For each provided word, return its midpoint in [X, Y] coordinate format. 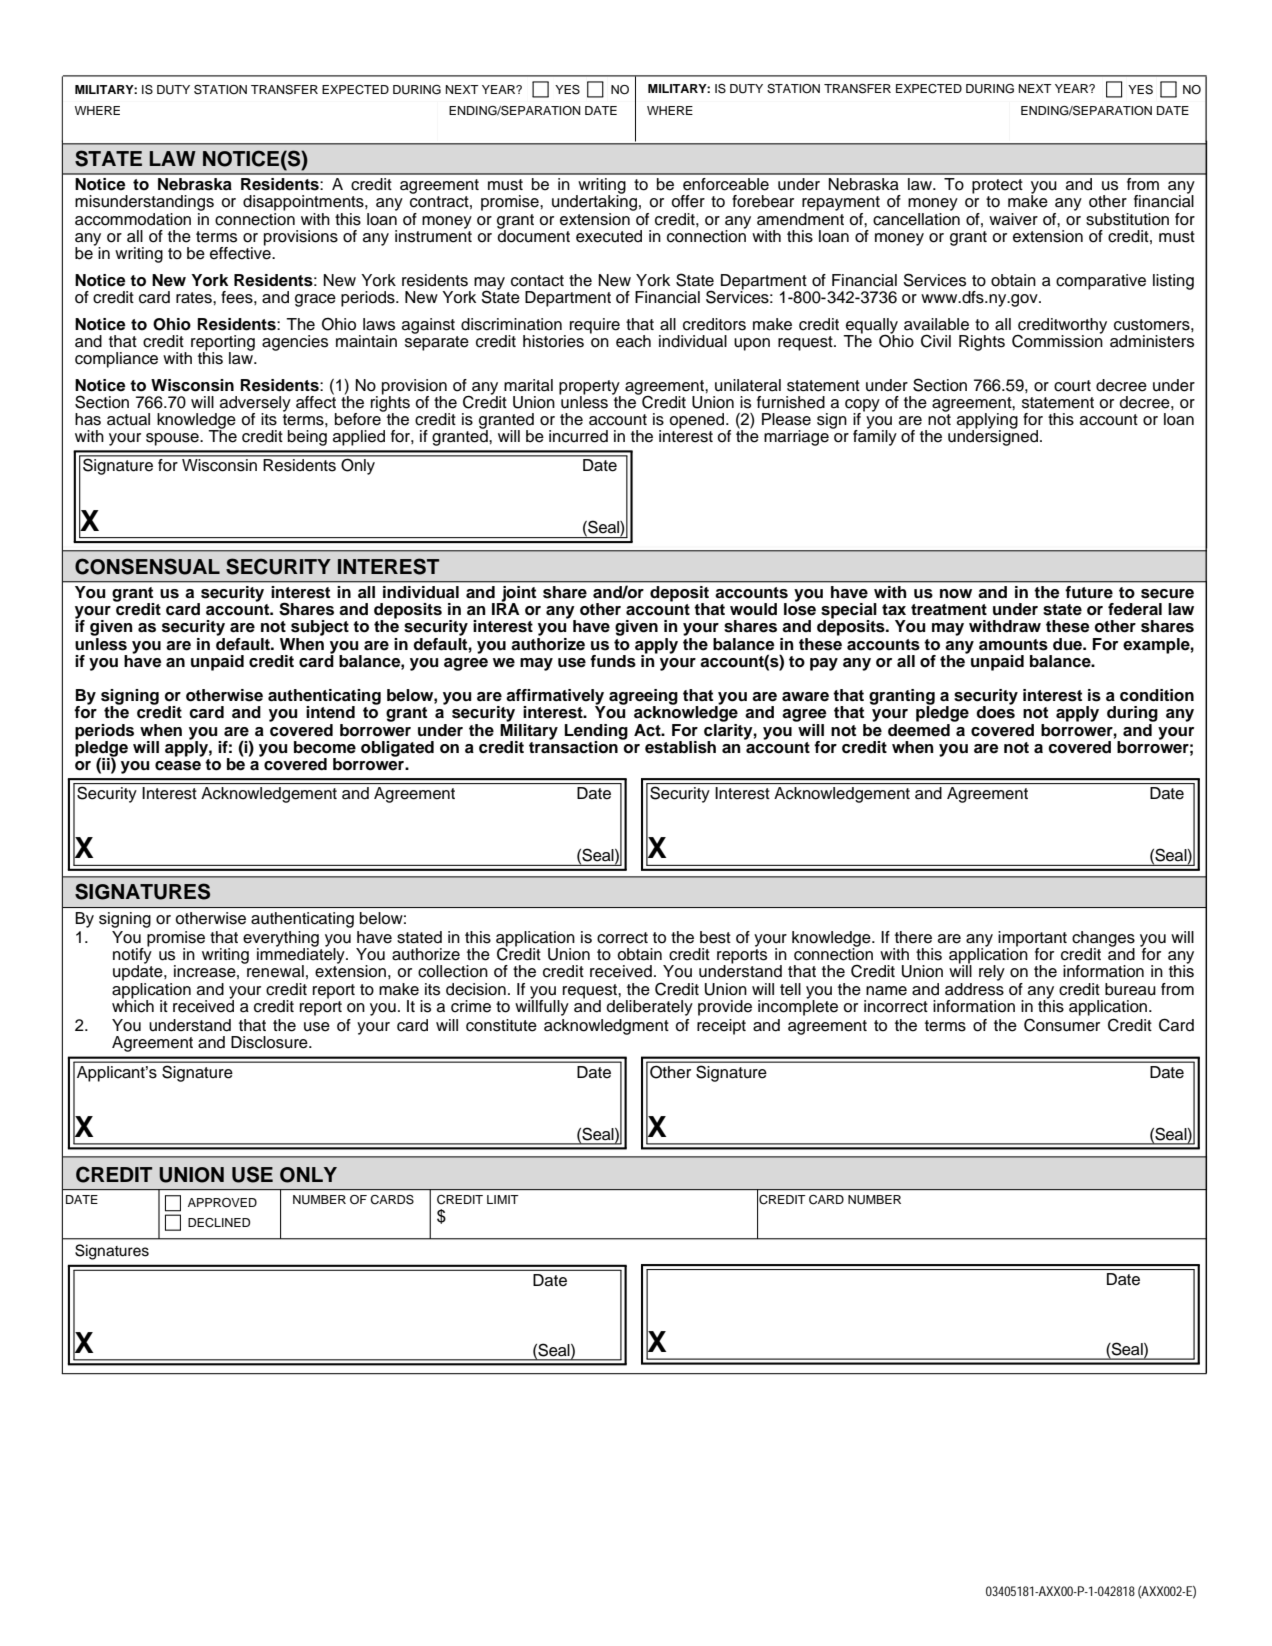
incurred [578, 436]
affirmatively [556, 698]
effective [241, 252]
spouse [173, 439]
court [1072, 386]
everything [281, 940]
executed [609, 236]
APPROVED [222, 1203]
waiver [1013, 219]
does [995, 711]
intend [330, 712]
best [715, 937]
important [1032, 940]
